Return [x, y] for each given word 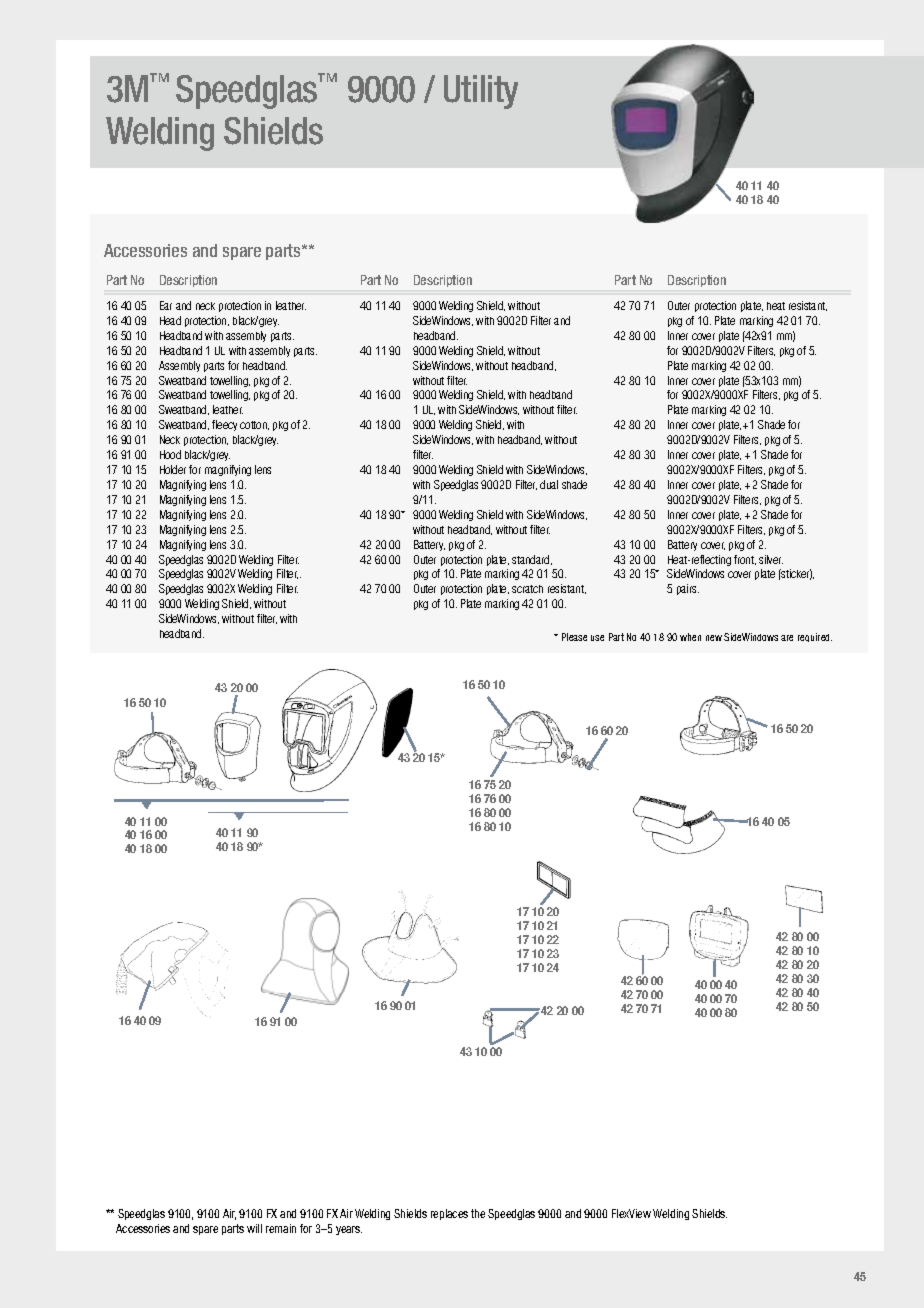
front [745, 560]
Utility [481, 92]
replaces [449, 1214]
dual [549, 484]
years [349, 1230]
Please [574, 637]
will [254, 1228]
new [714, 638]
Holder [173, 469]
